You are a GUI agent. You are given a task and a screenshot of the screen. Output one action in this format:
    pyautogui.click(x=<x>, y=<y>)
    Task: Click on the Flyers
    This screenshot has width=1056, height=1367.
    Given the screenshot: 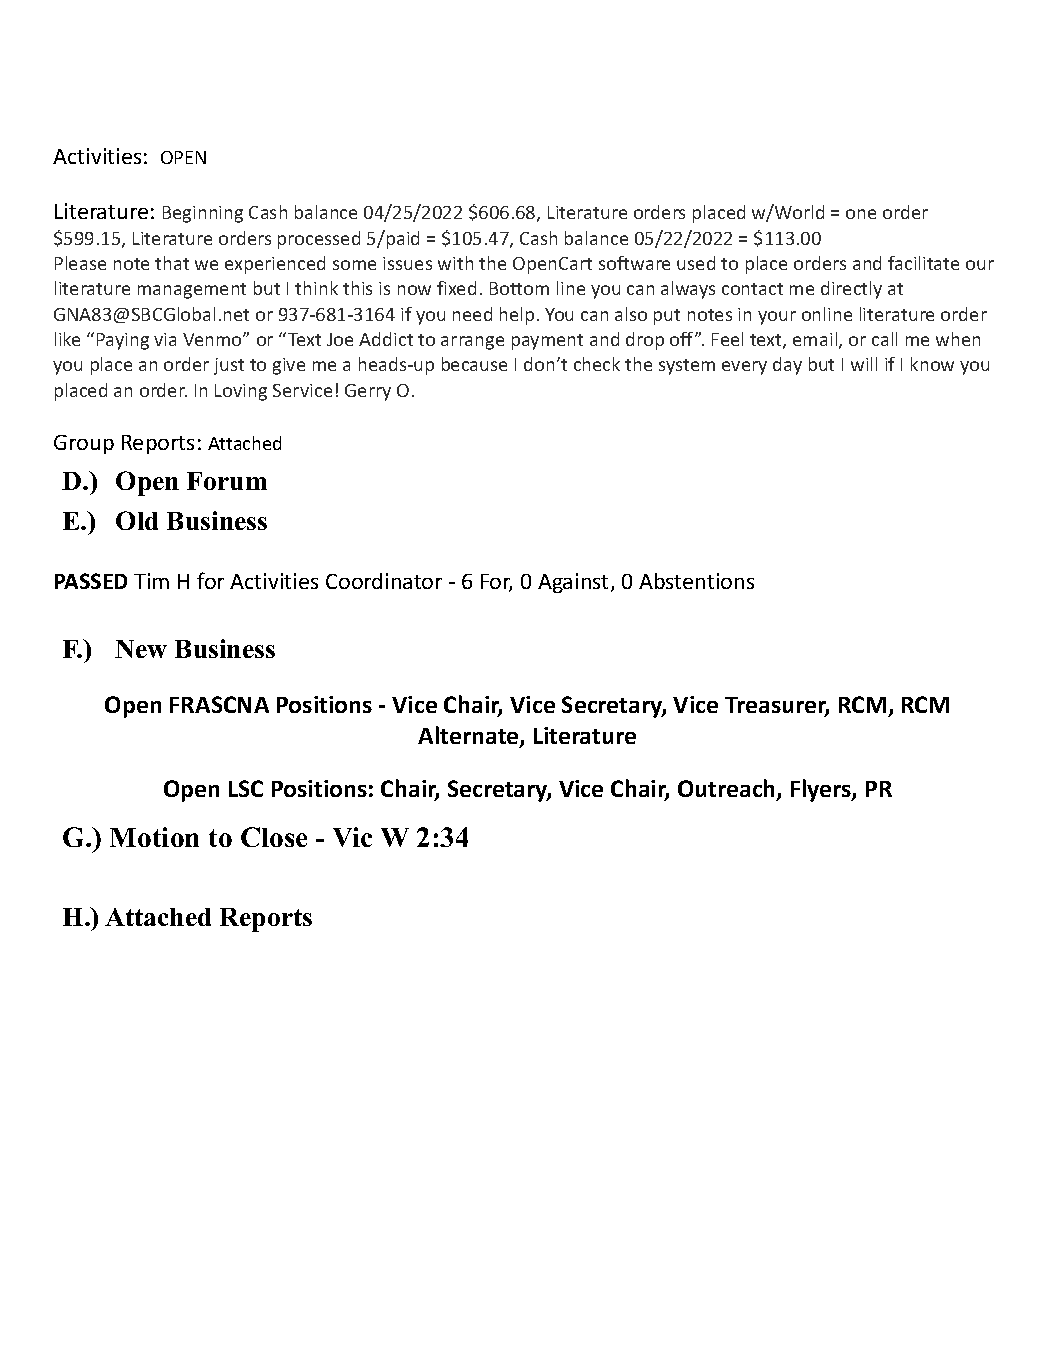 What is the action you would take?
    pyautogui.click(x=822, y=790)
